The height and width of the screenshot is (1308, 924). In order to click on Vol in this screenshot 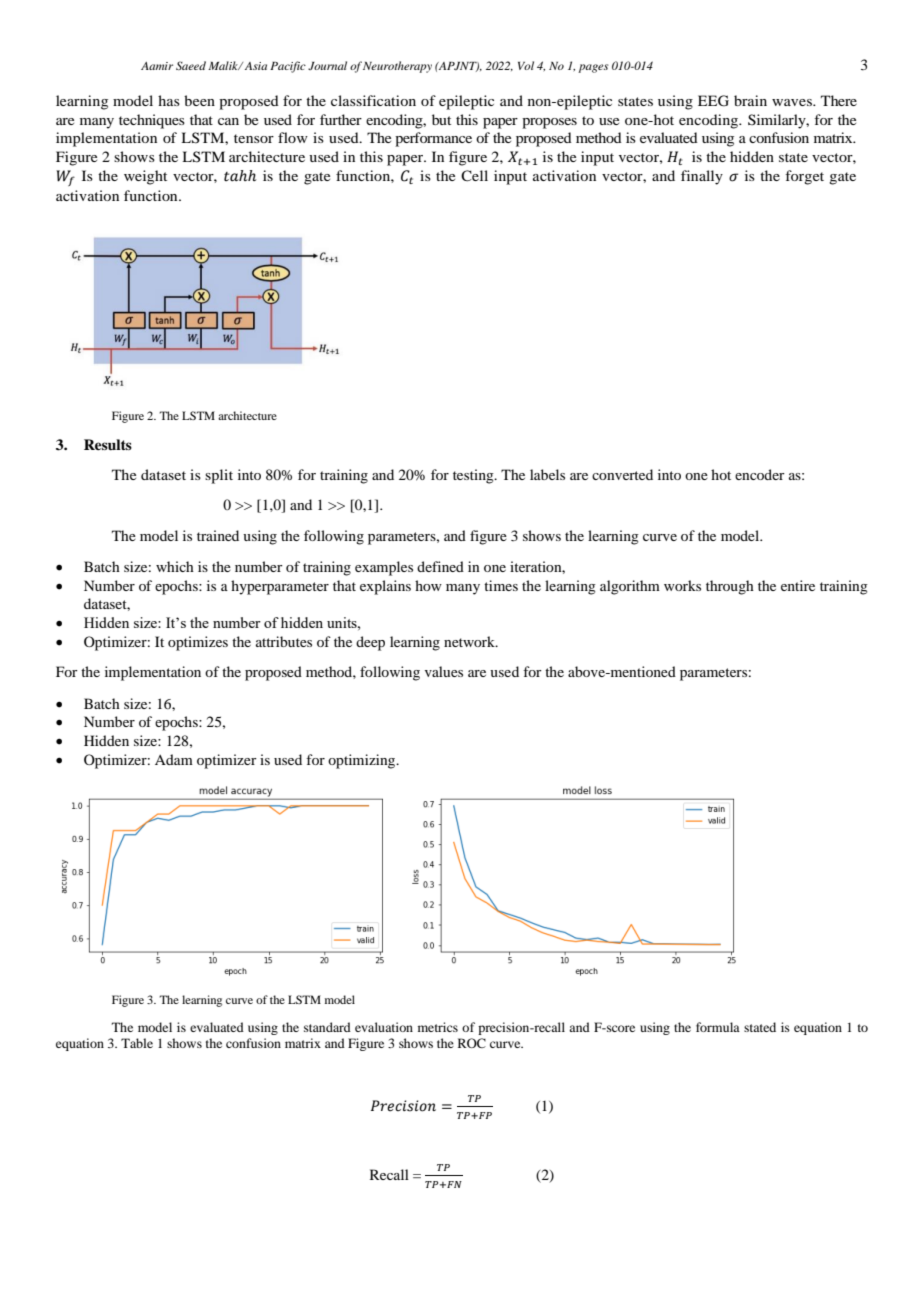, I will do `click(526, 65)`.
